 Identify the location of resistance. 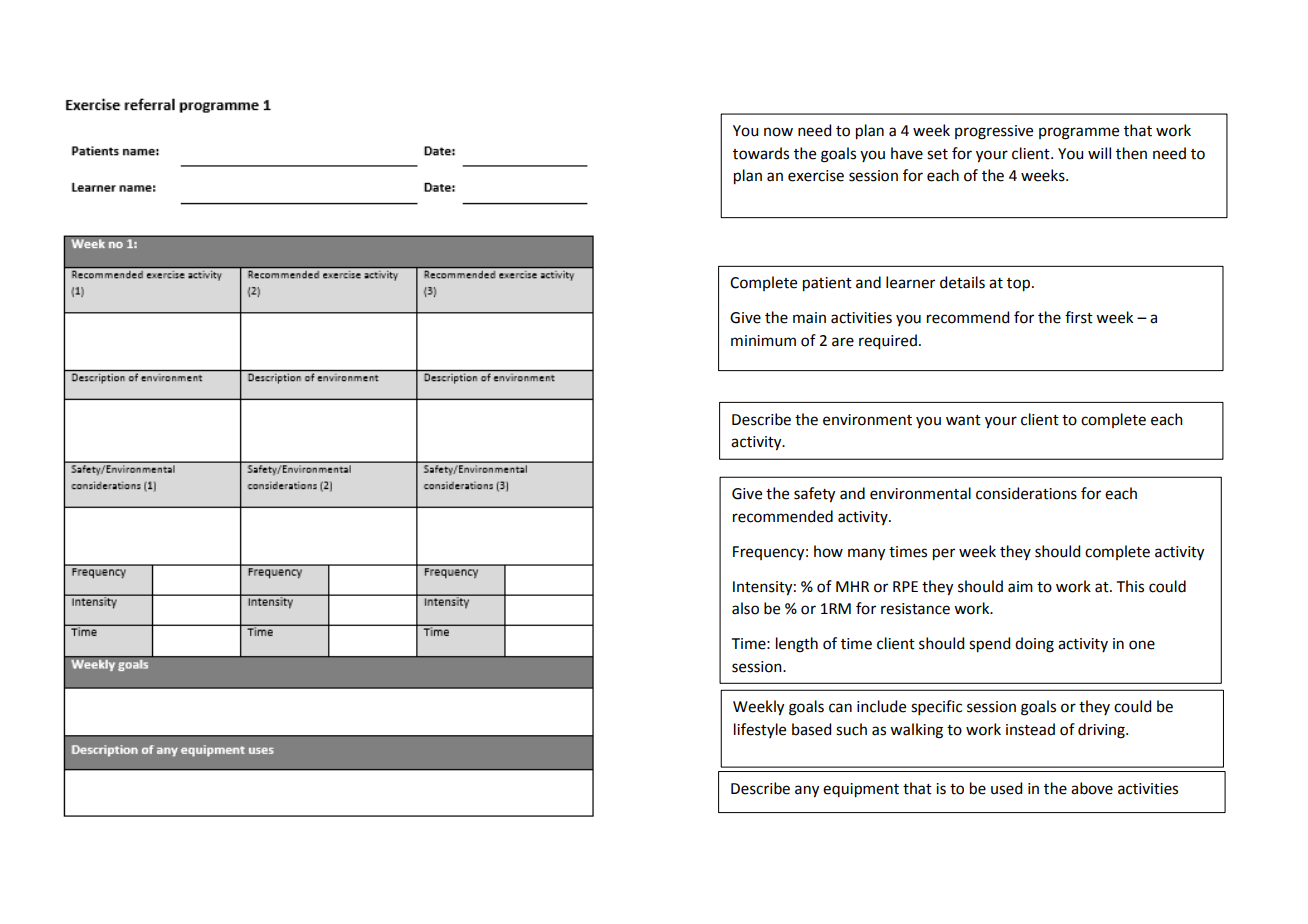
(915, 609).
